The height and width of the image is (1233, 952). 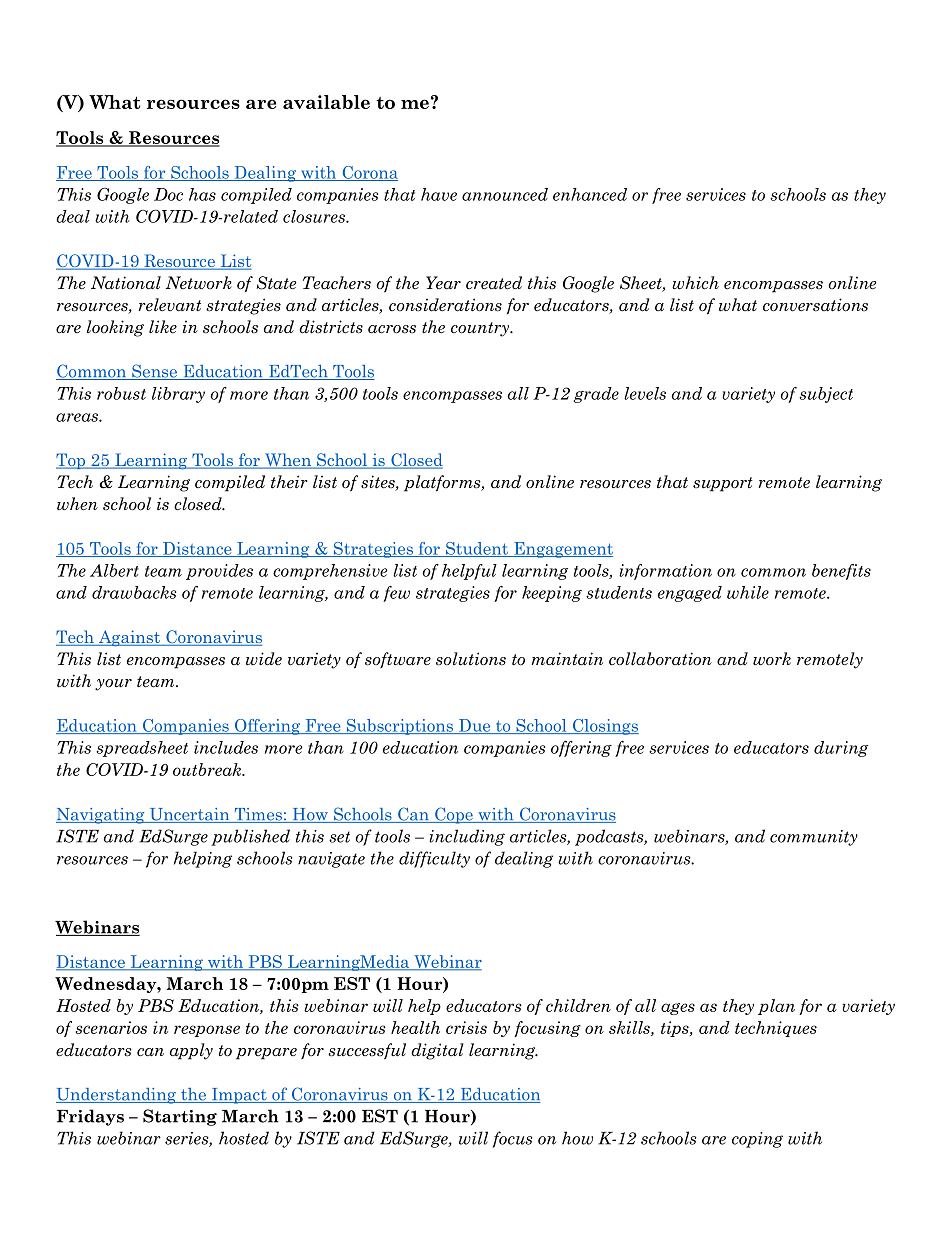 I want to click on like, so click(x=163, y=327).
